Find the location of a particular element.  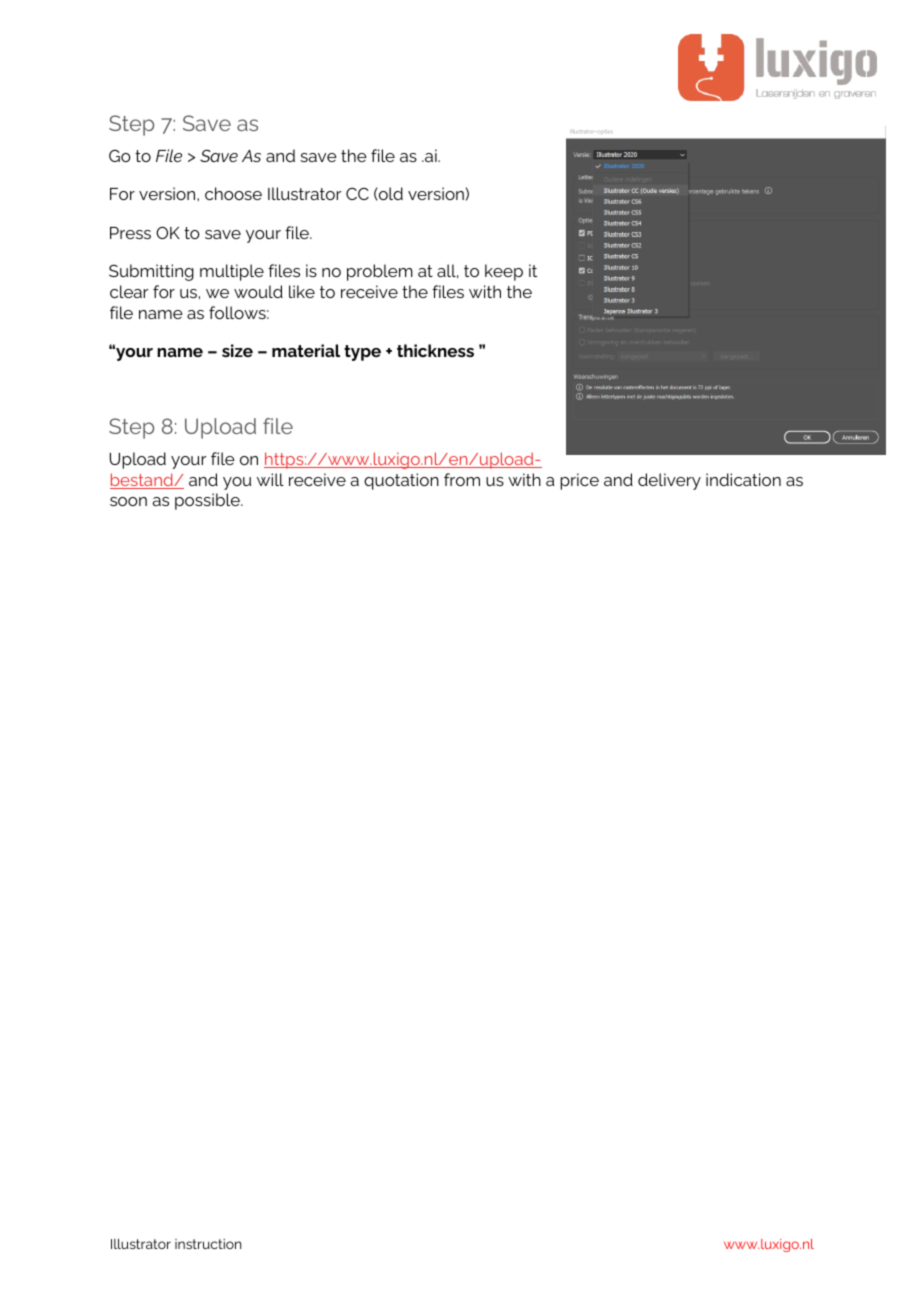

instruction is located at coordinates (208, 1244).
